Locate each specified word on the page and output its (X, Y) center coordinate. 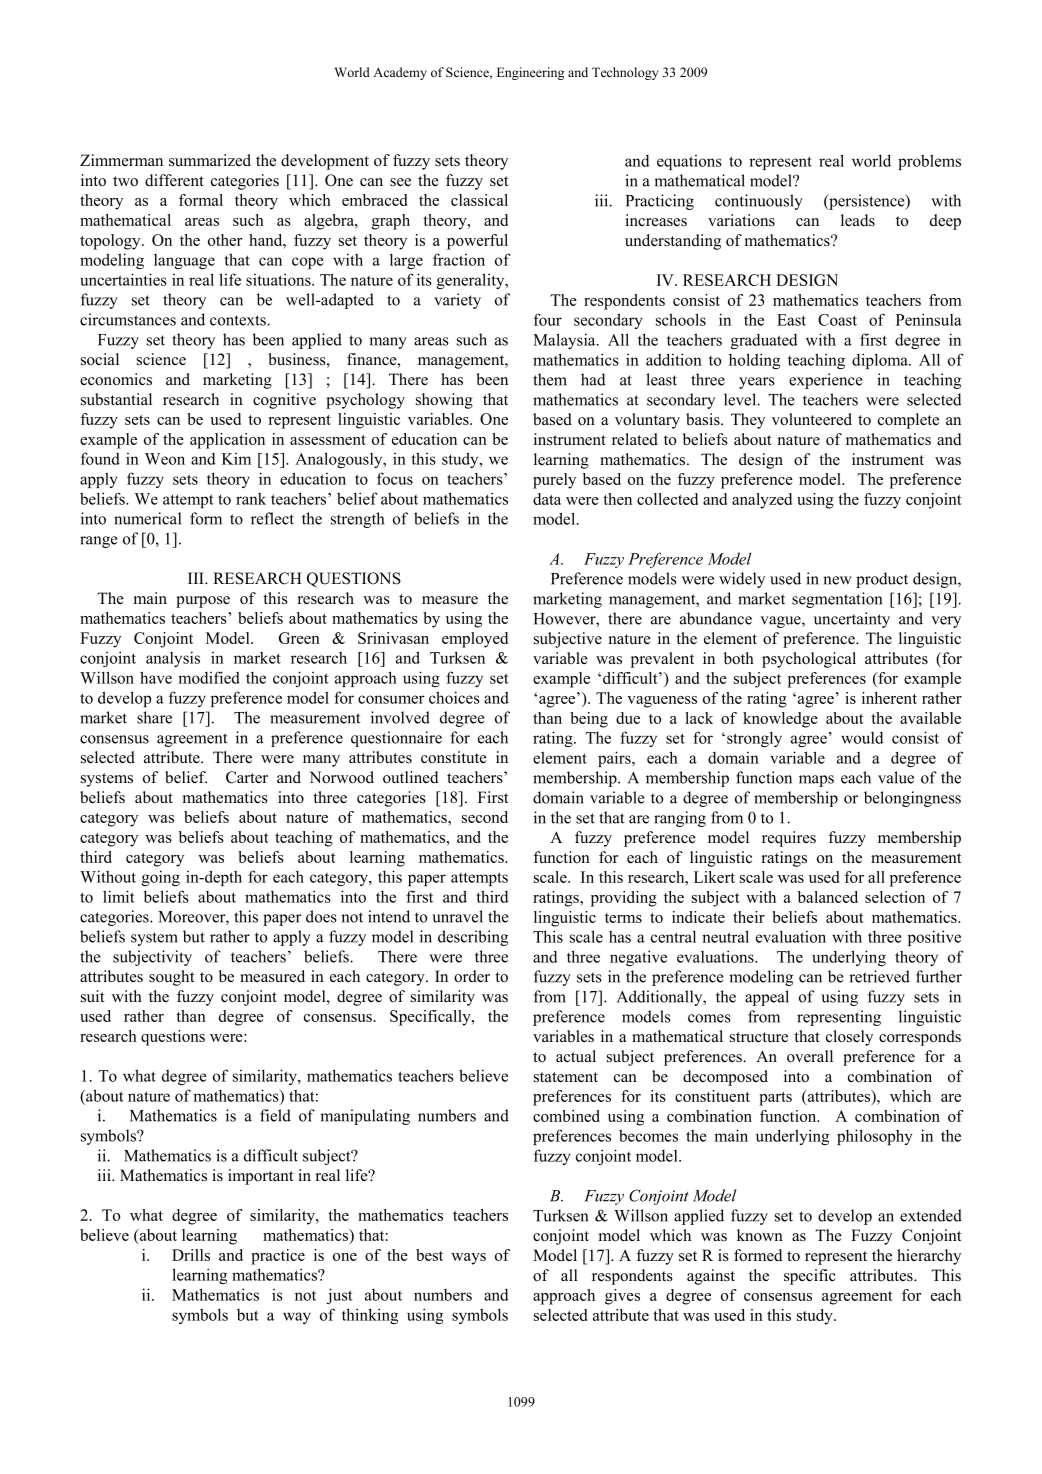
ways (468, 1259)
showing (444, 401)
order (472, 976)
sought (171, 978)
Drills (191, 1255)
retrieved (879, 976)
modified (209, 677)
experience (825, 381)
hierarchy (929, 1257)
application (227, 441)
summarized (210, 160)
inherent (889, 698)
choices (454, 697)
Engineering (530, 73)
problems (929, 162)
